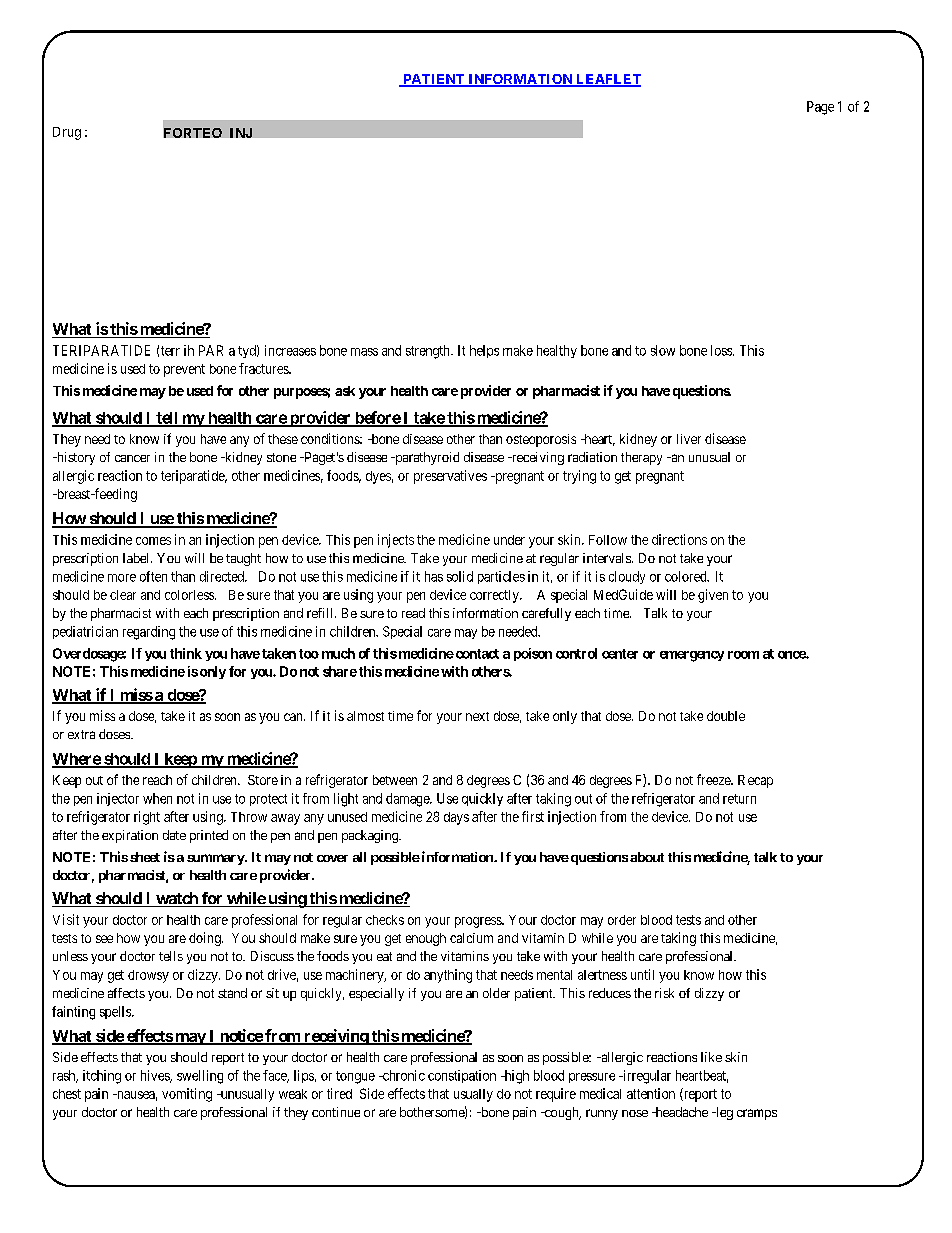  Describe the element at coordinates (157, 798) in the screenshot. I see `when` at that location.
